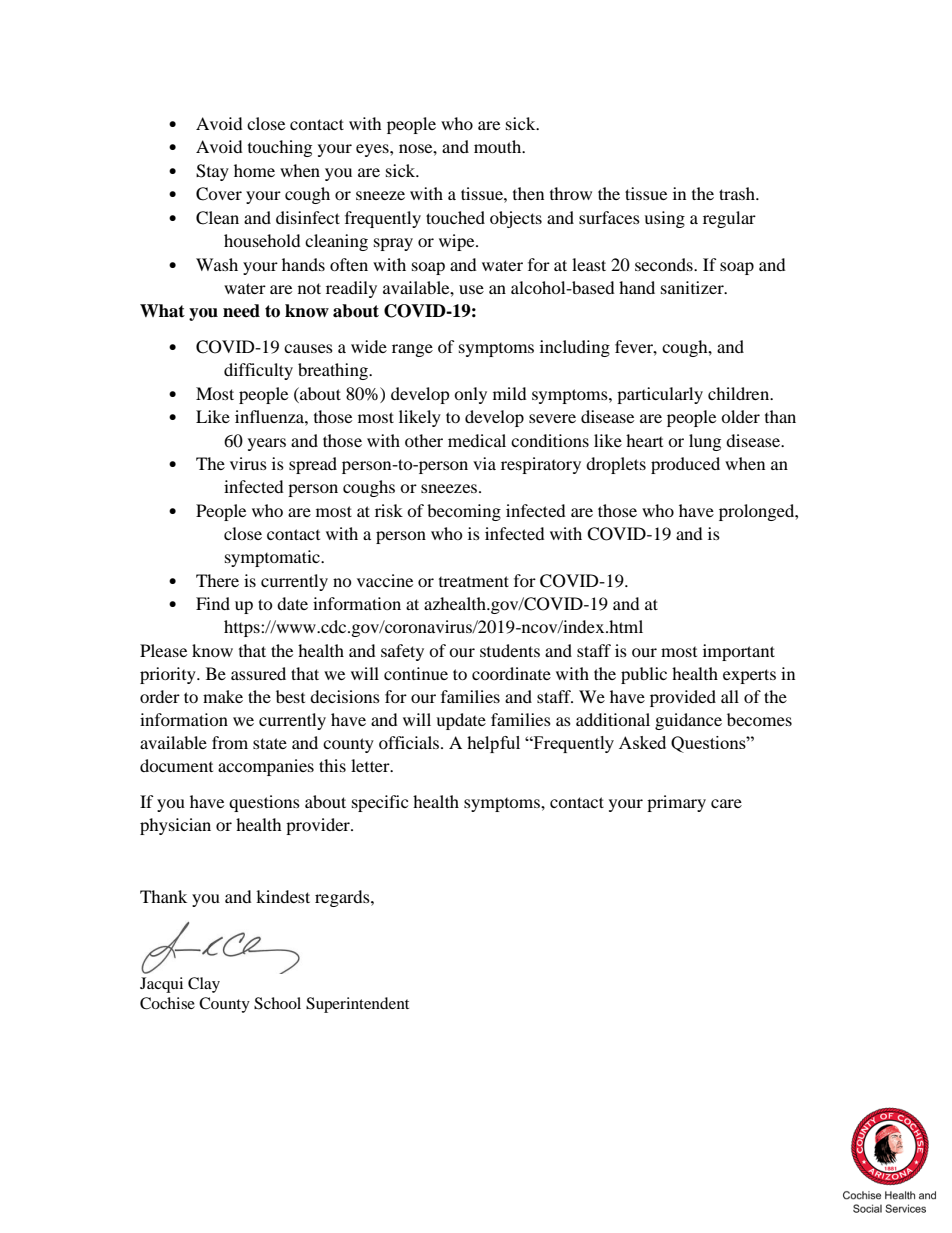 Image resolution: width=952 pixels, height=1233 pixels. Describe the element at coordinates (676, 803) in the image. I see `primary` at that location.
